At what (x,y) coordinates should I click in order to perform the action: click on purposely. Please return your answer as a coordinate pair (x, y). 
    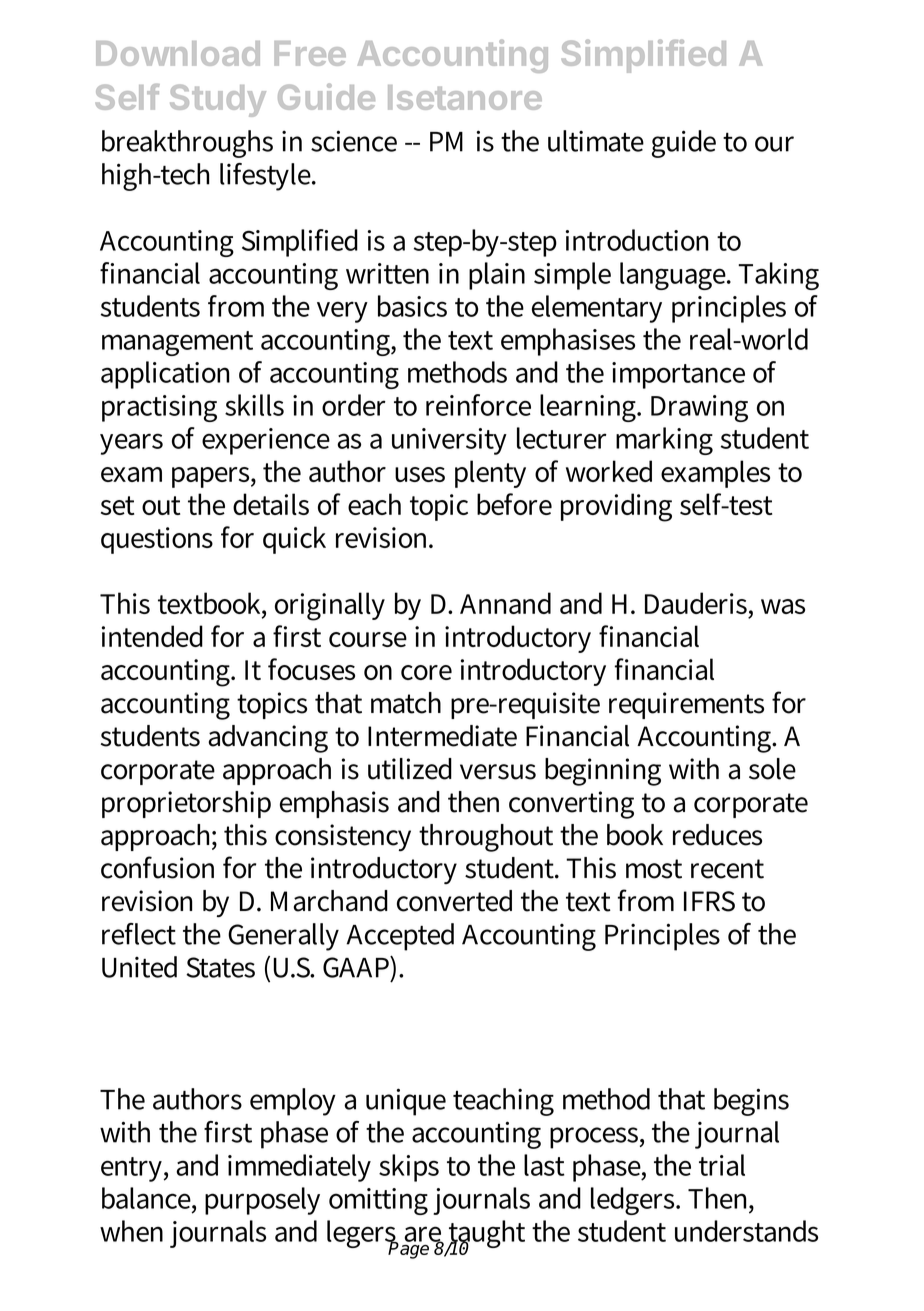
    Looking at the image, I should click on (262, 1201).
